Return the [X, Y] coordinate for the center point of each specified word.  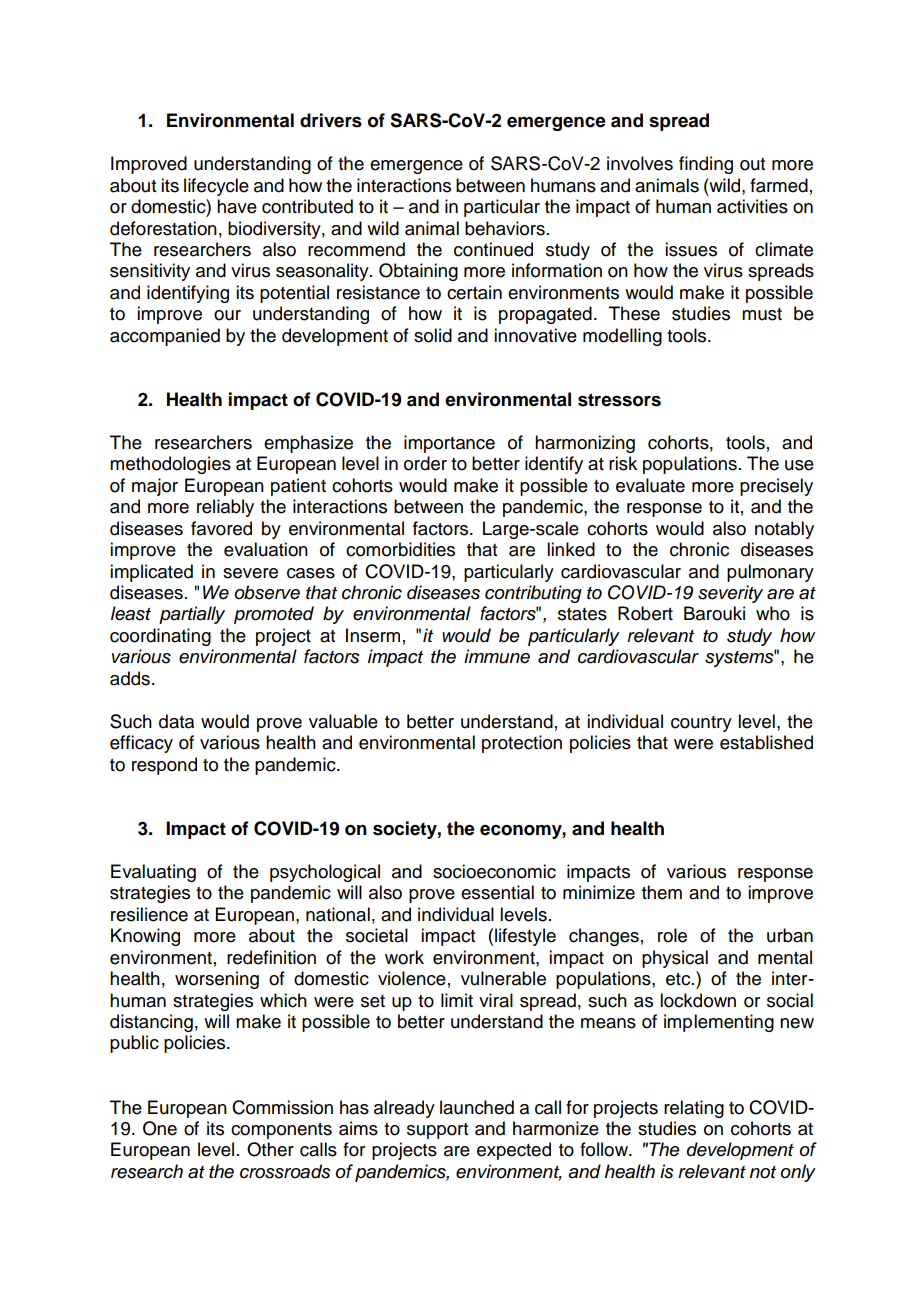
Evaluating [153, 873]
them [662, 892]
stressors [619, 400]
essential [497, 892]
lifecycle [216, 187]
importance [449, 444]
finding [706, 165]
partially [192, 615]
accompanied [165, 337]
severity [730, 594]
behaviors [505, 228]
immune [497, 656]
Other [270, 1149]
